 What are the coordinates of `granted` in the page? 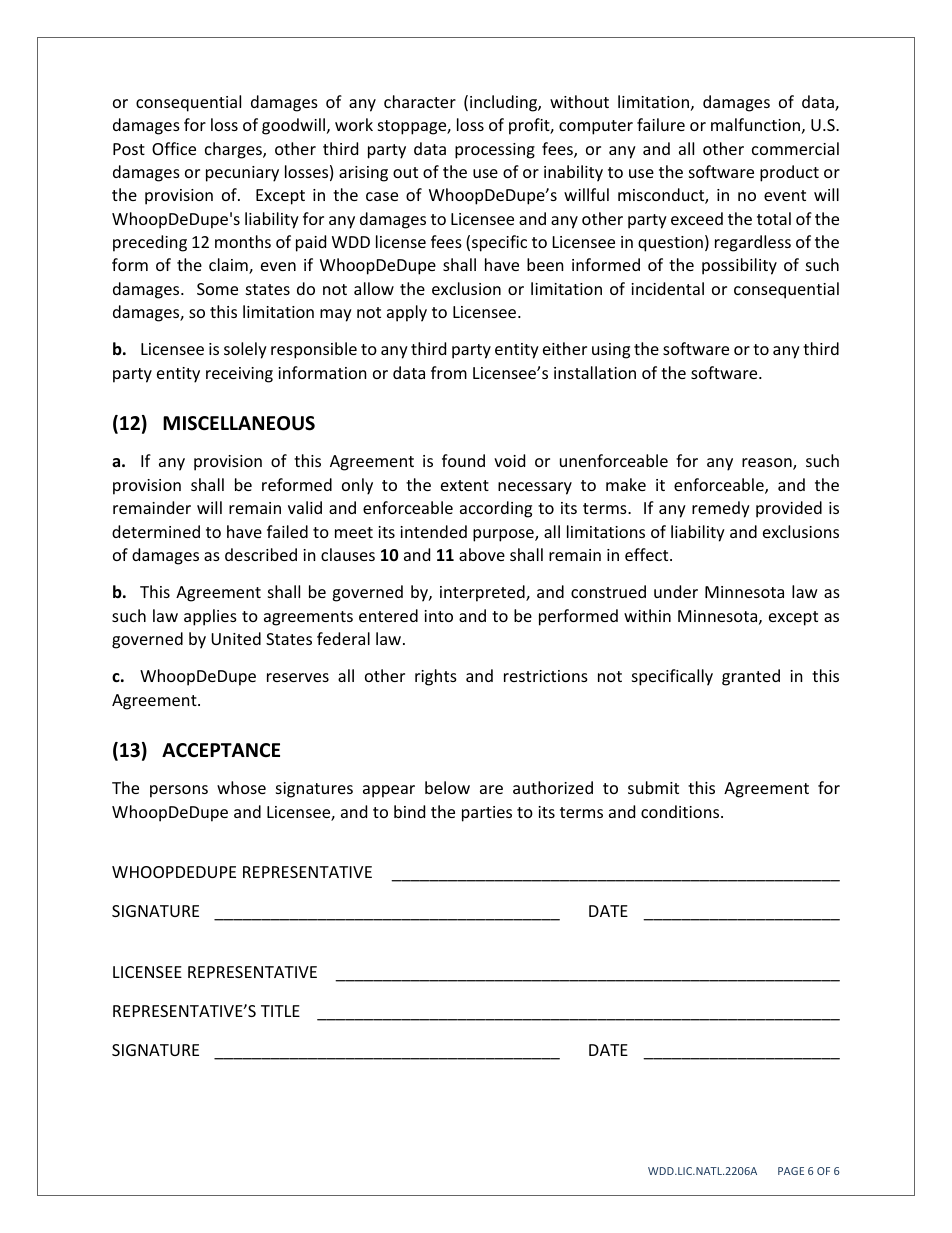 It's located at (751, 677).
